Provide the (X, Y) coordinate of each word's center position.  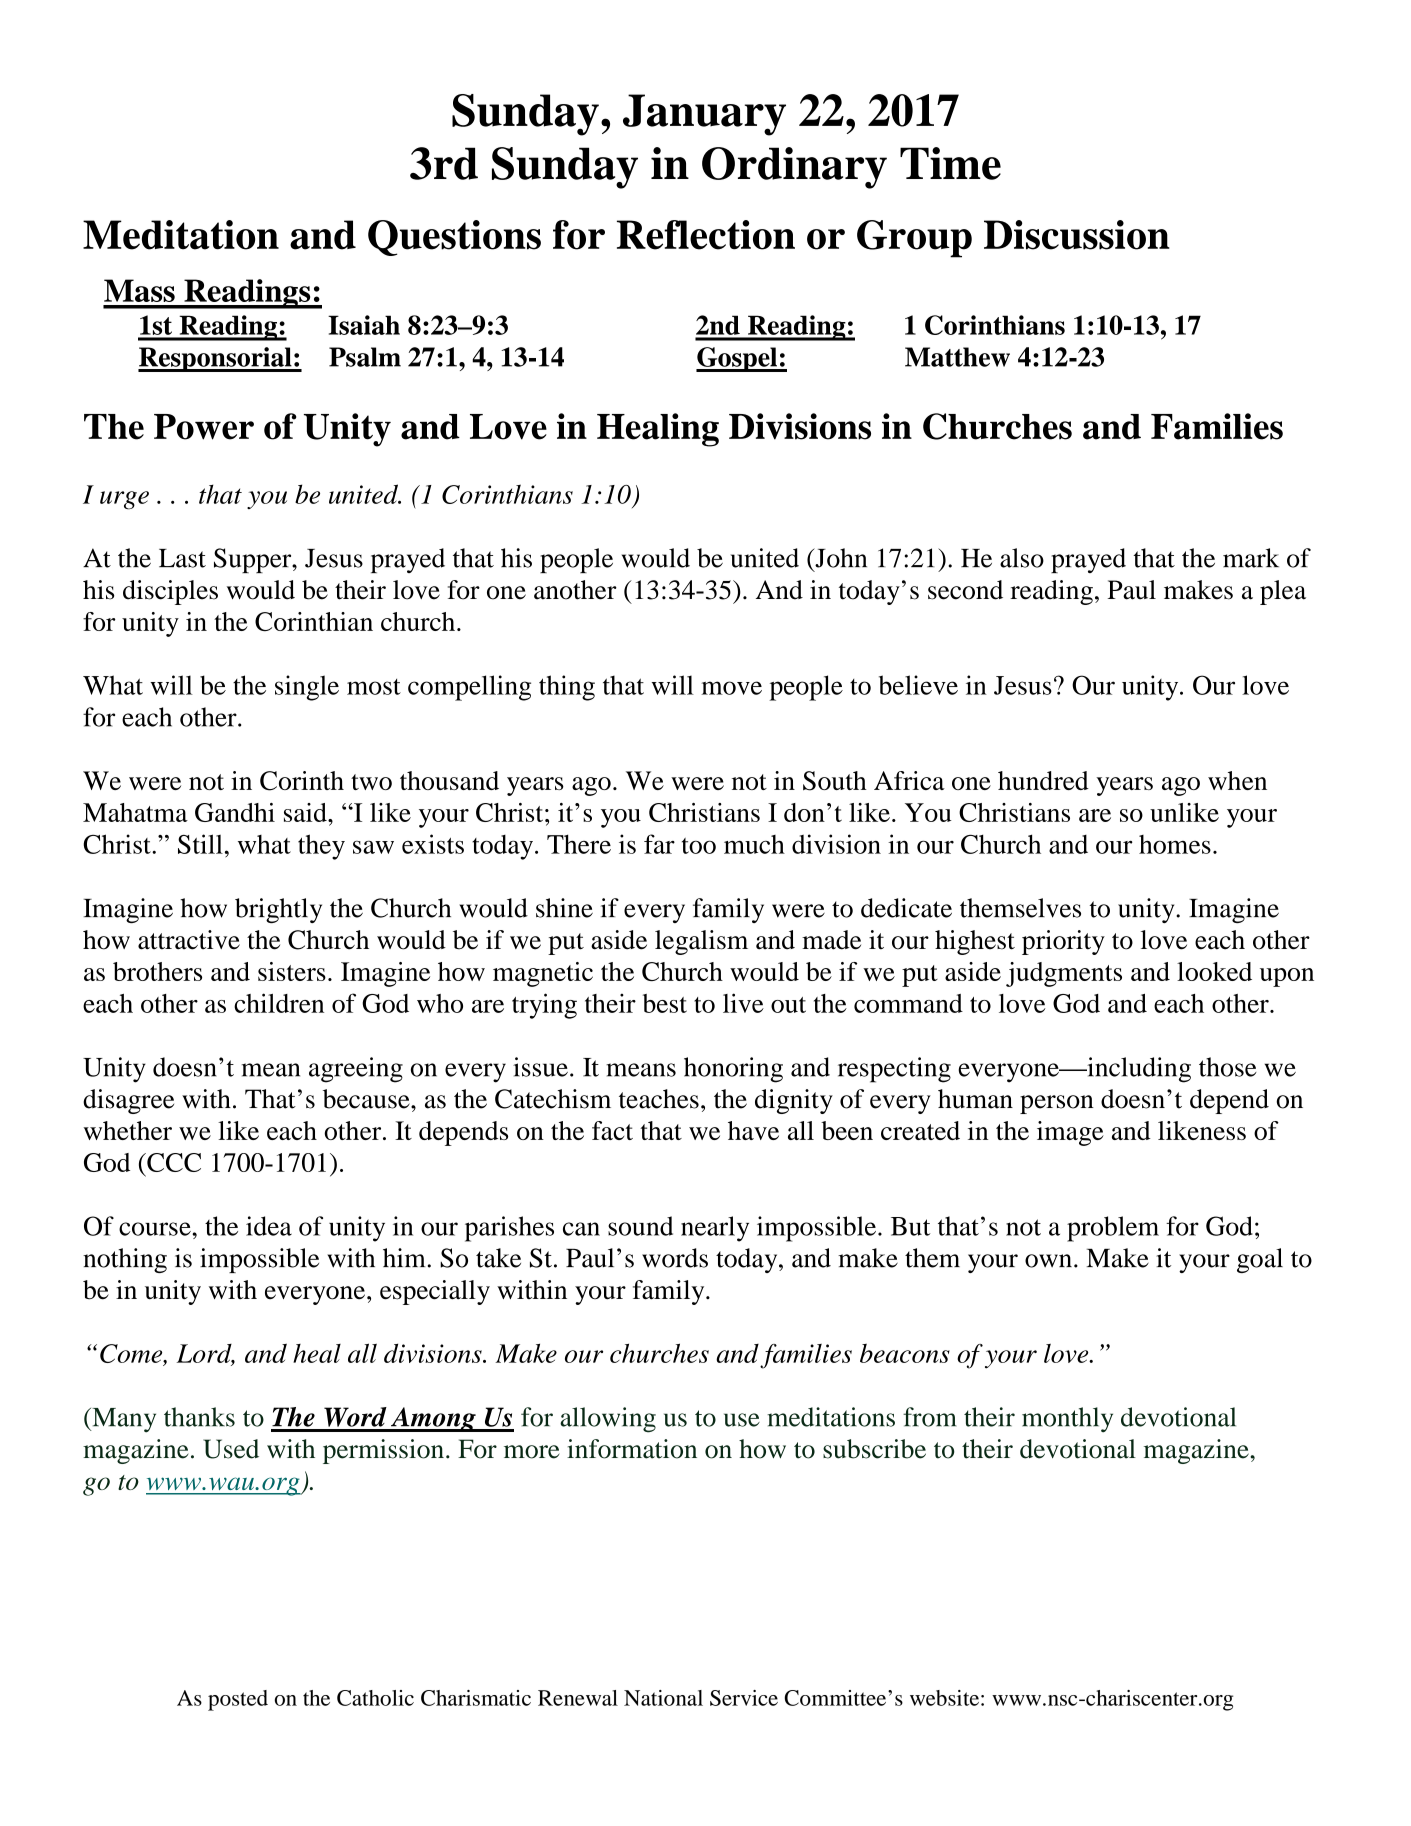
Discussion (1077, 235)
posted (238, 1700)
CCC (173, 1162)
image (1070, 1133)
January (704, 115)
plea (1283, 592)
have (753, 1130)
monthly (1067, 1420)
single (307, 688)
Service (744, 1698)
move (731, 688)
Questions (454, 238)
